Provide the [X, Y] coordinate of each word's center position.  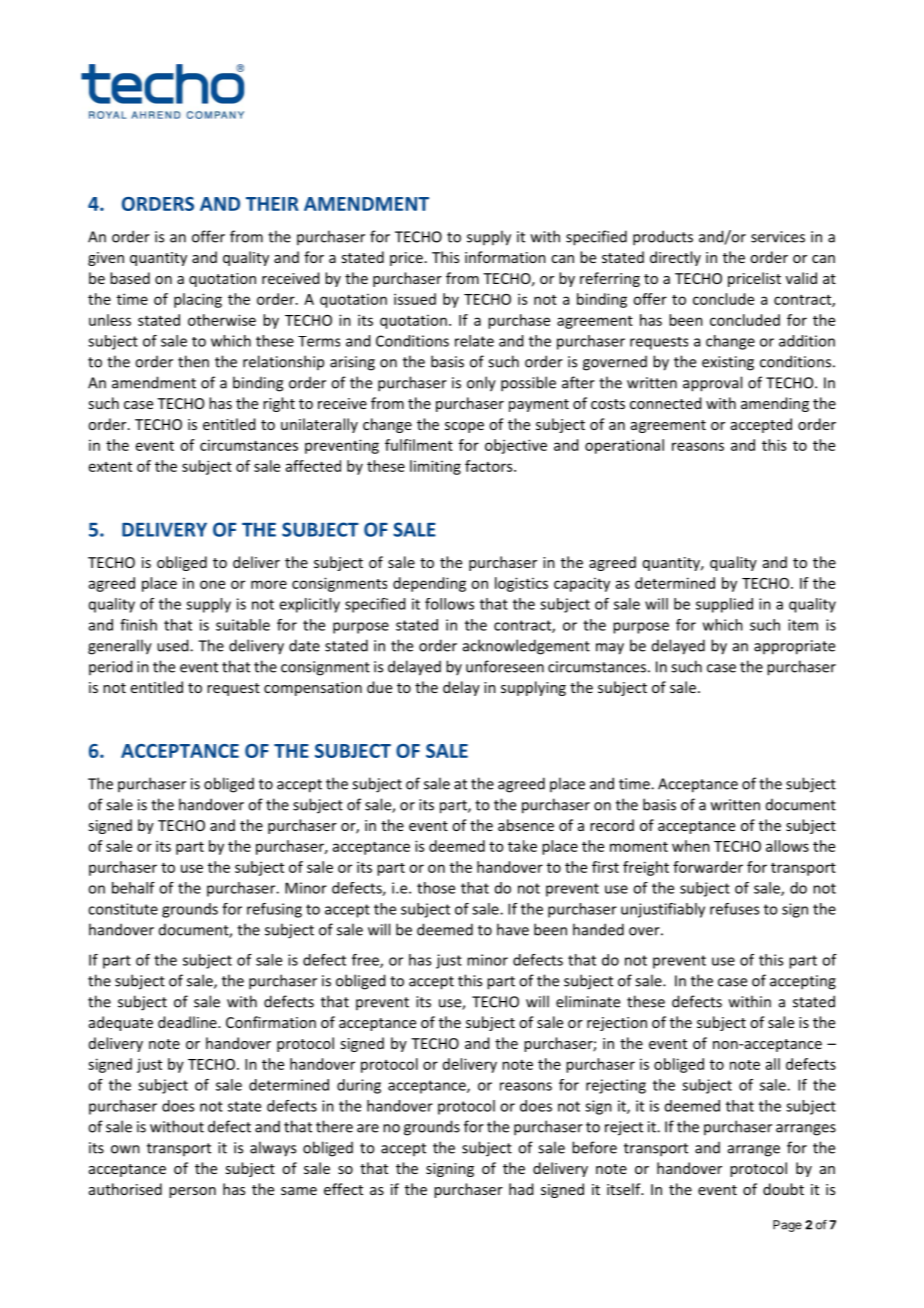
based [130, 278]
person [192, 1192]
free [366, 961]
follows [449, 604]
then [193, 361]
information [505, 257]
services [778, 237]
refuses [734, 909]
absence [526, 825]
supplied [724, 605]
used [174, 645]
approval [712, 384]
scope [464, 427]
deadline [188, 1022]
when [691, 846]
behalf [133, 888]
